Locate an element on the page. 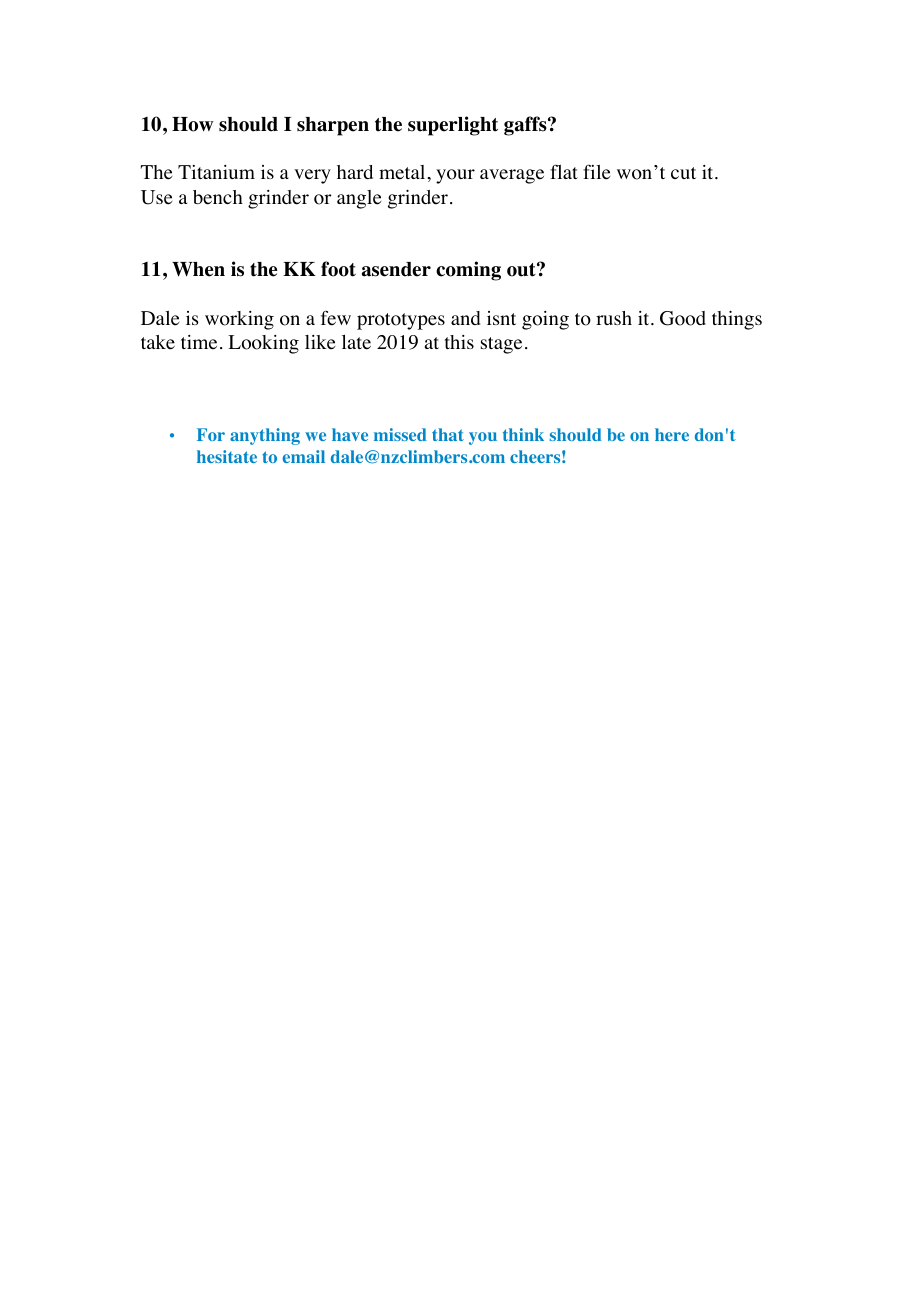 The image size is (924, 1308). hesitate is located at coordinates (227, 456).
